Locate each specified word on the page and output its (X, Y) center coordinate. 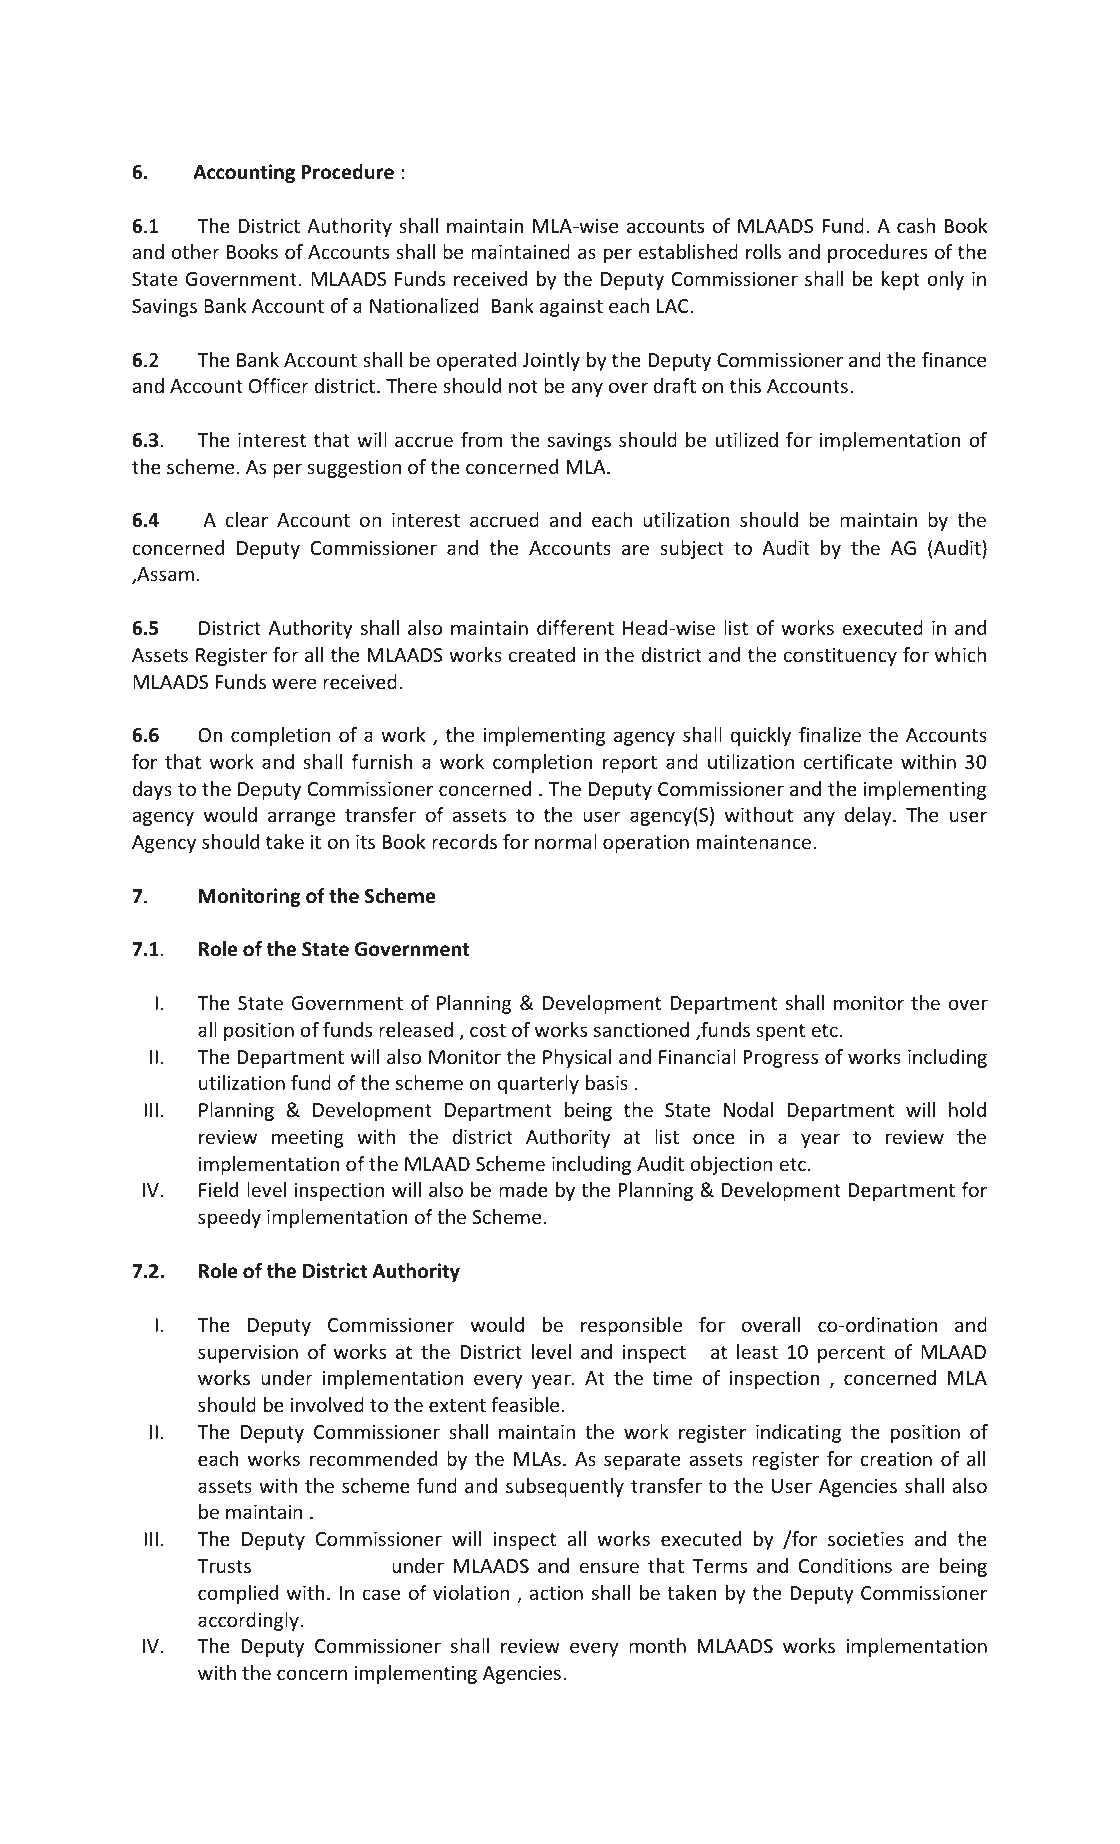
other (195, 251)
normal (566, 841)
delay (869, 816)
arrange (301, 818)
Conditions (845, 1565)
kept (901, 280)
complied (238, 1594)
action (556, 1593)
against (571, 308)
